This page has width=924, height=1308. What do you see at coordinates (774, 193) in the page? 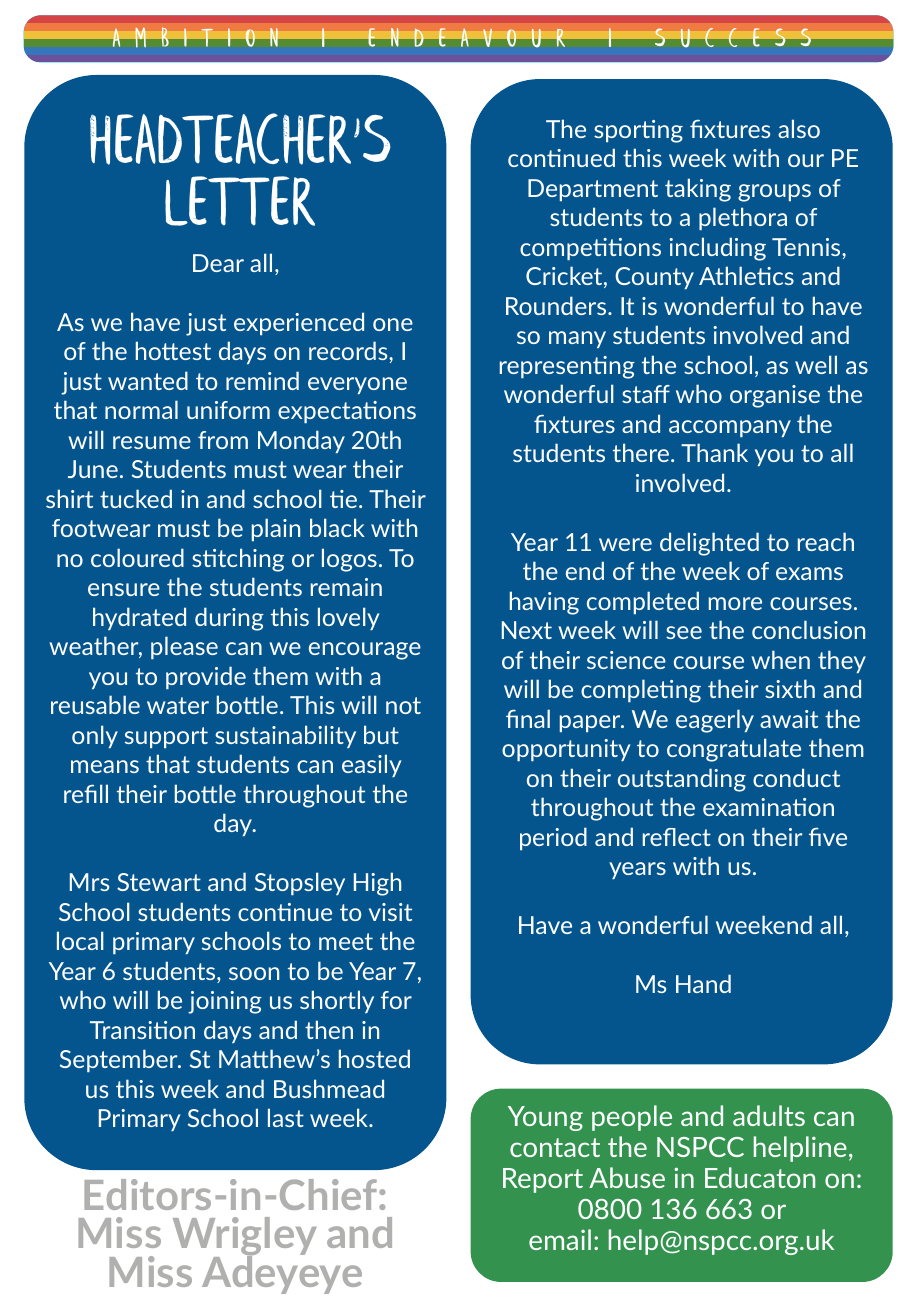
I see `groups` at bounding box center [774, 193].
